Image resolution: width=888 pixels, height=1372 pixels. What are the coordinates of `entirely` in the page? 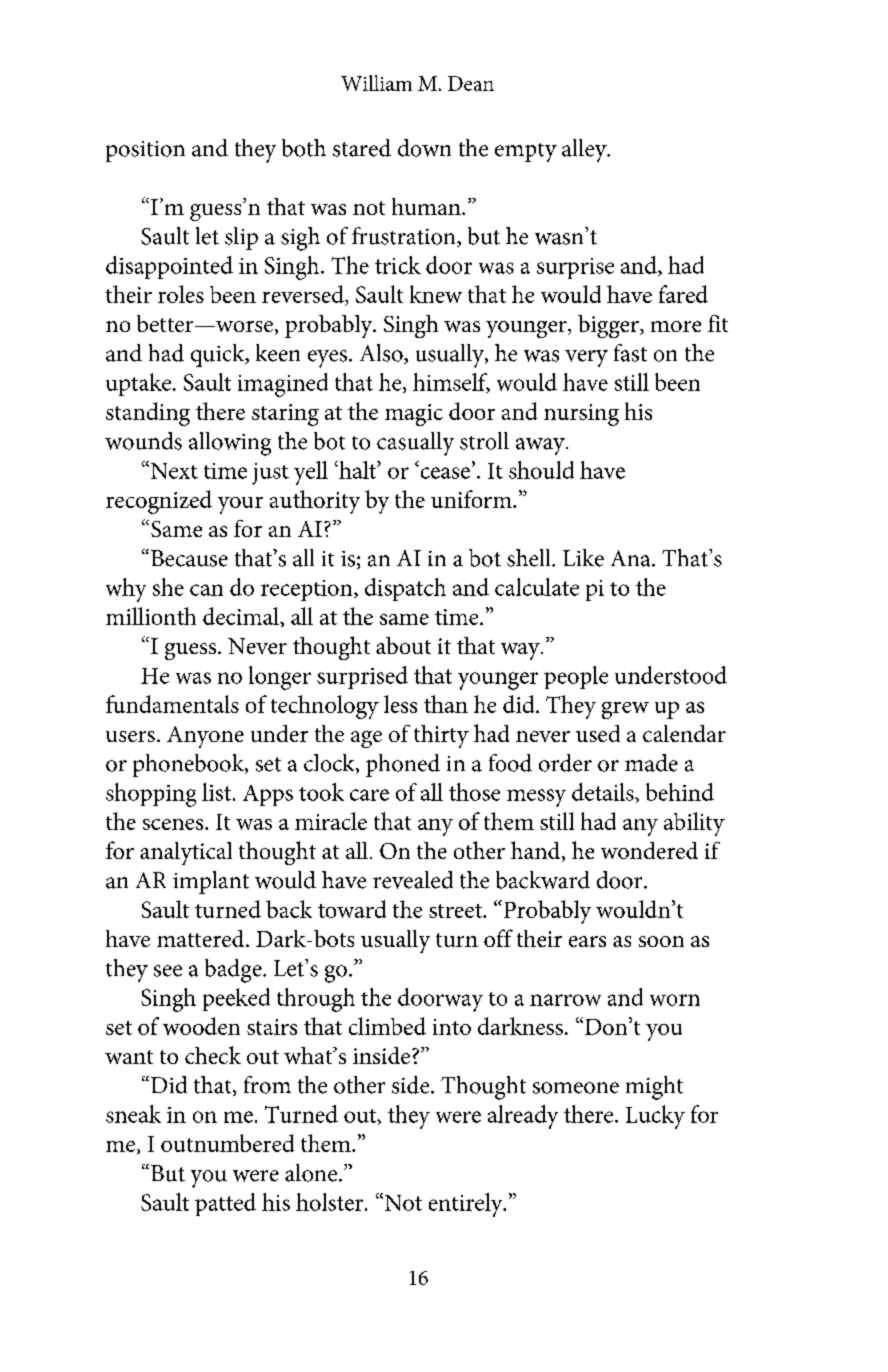 It's located at (467, 1205).
